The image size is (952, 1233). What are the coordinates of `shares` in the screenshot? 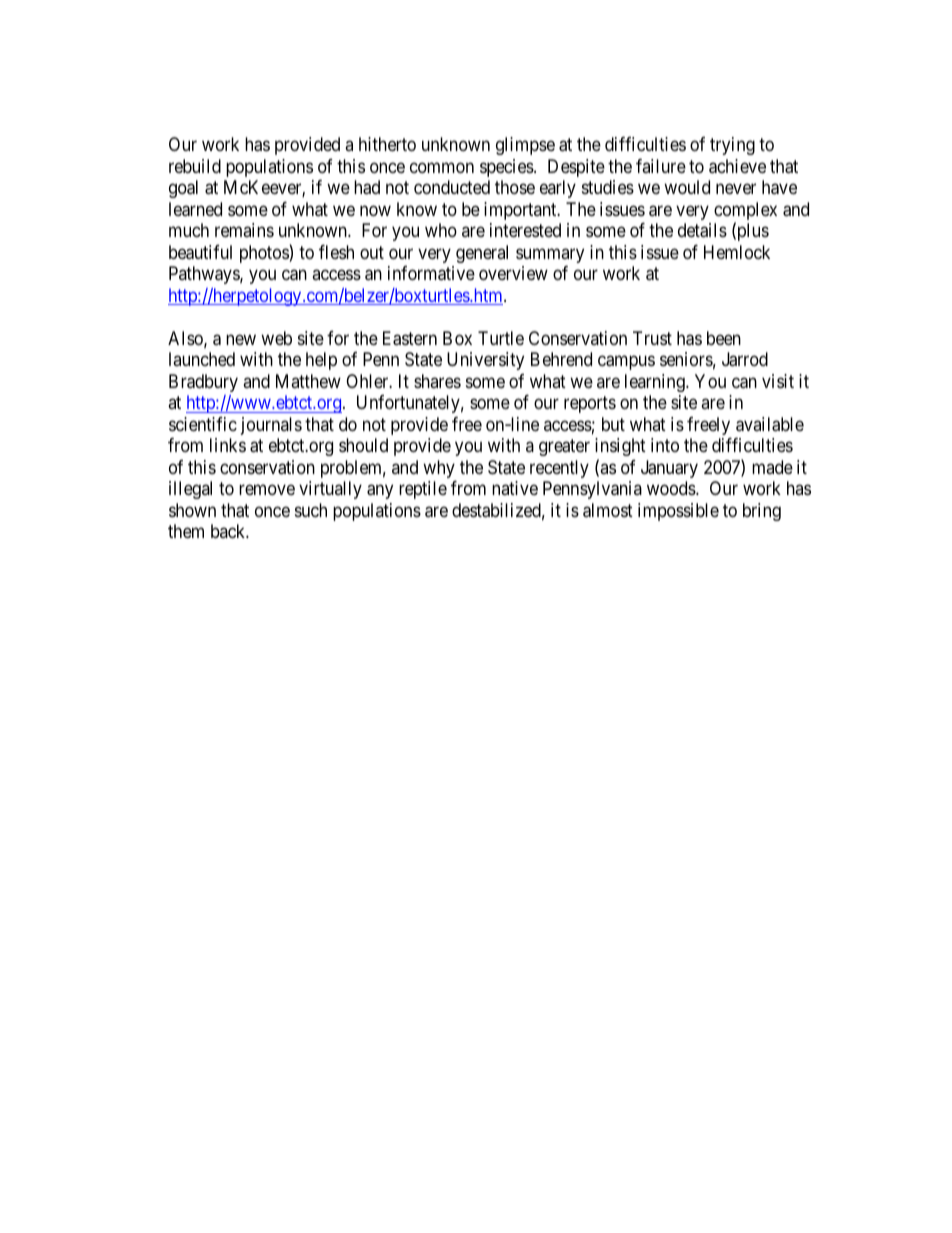 It's located at (437, 381).
